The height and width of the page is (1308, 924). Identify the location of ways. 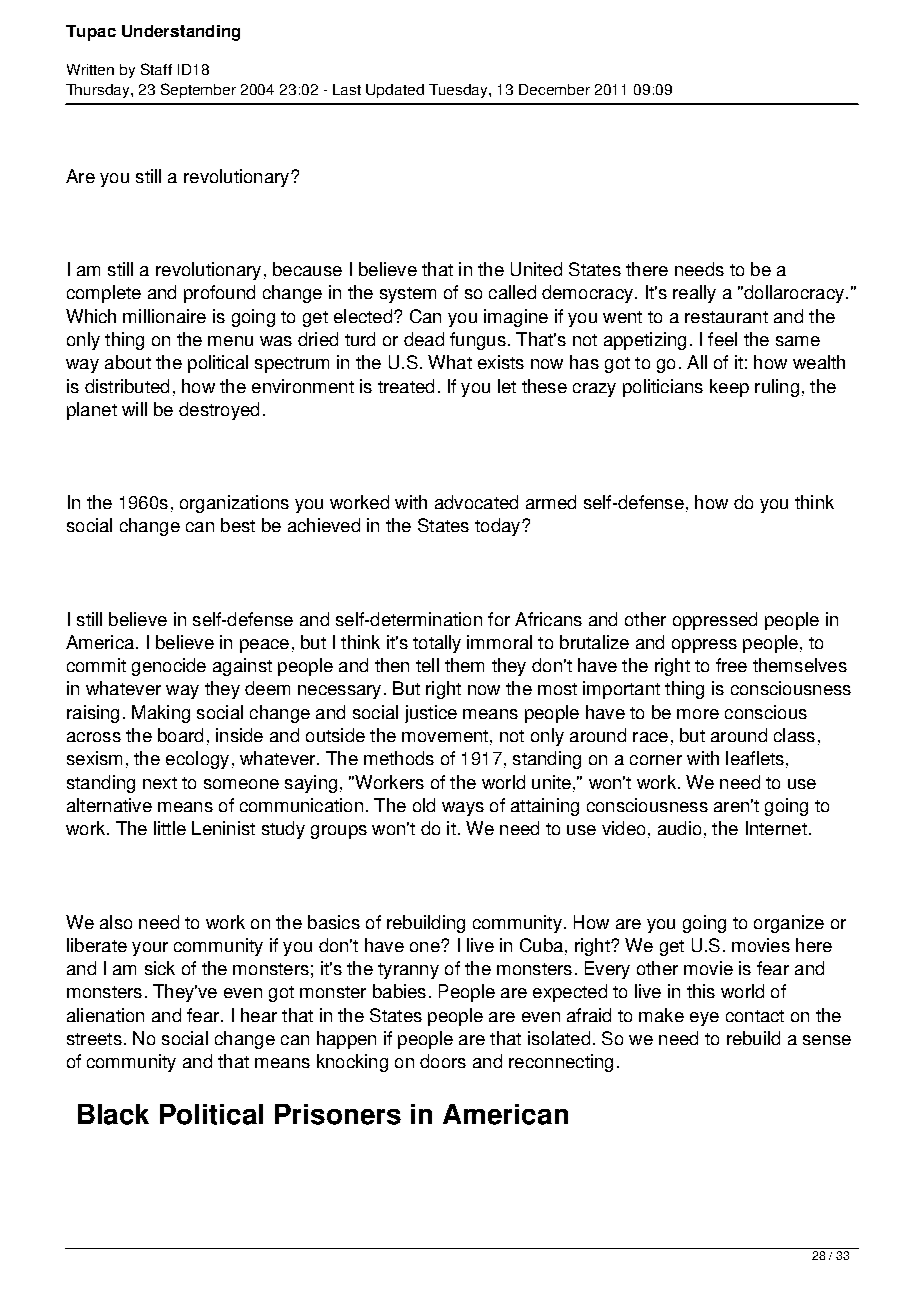
(463, 809).
